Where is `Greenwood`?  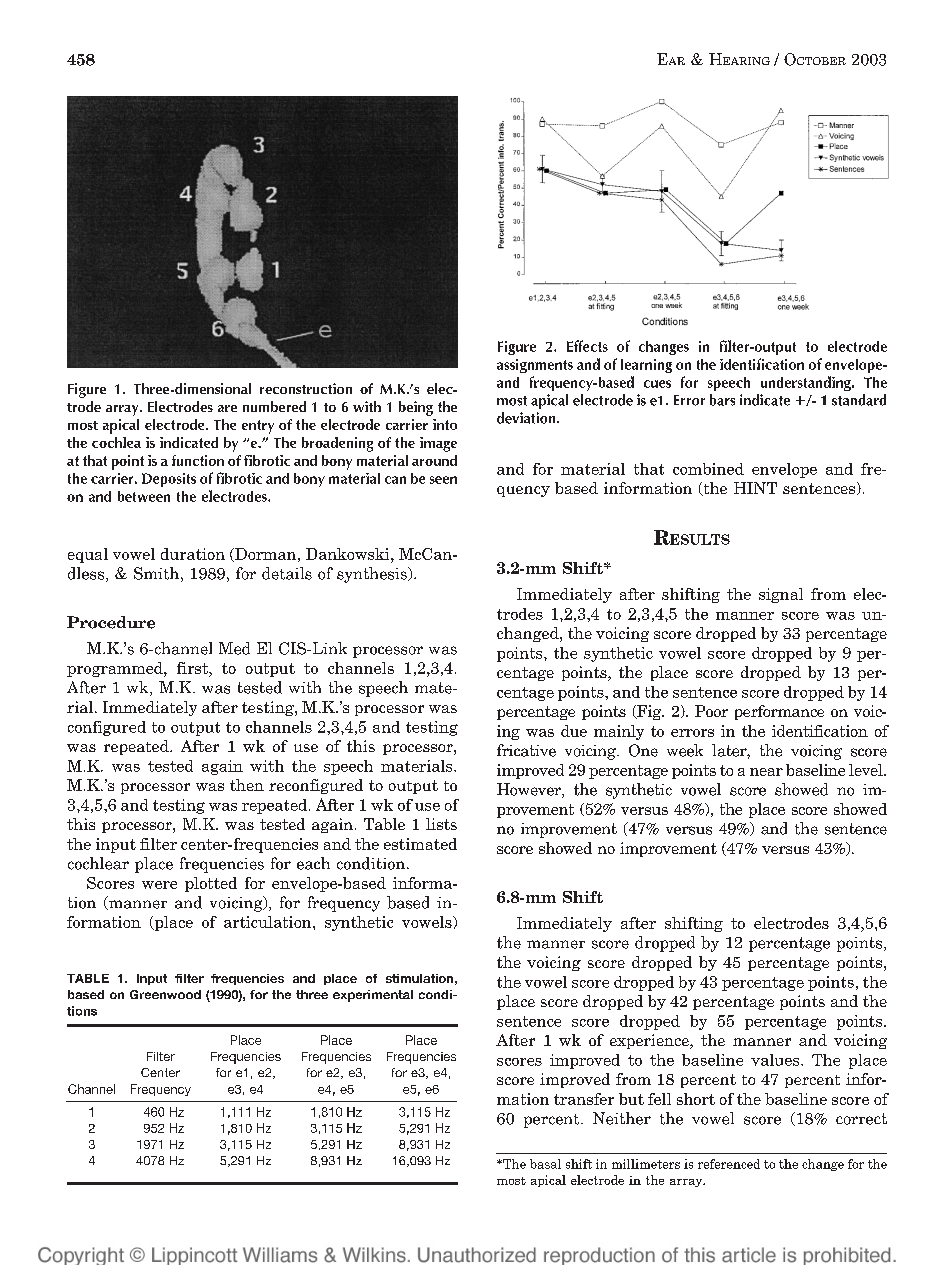 Greenwood is located at coordinates (165, 994).
